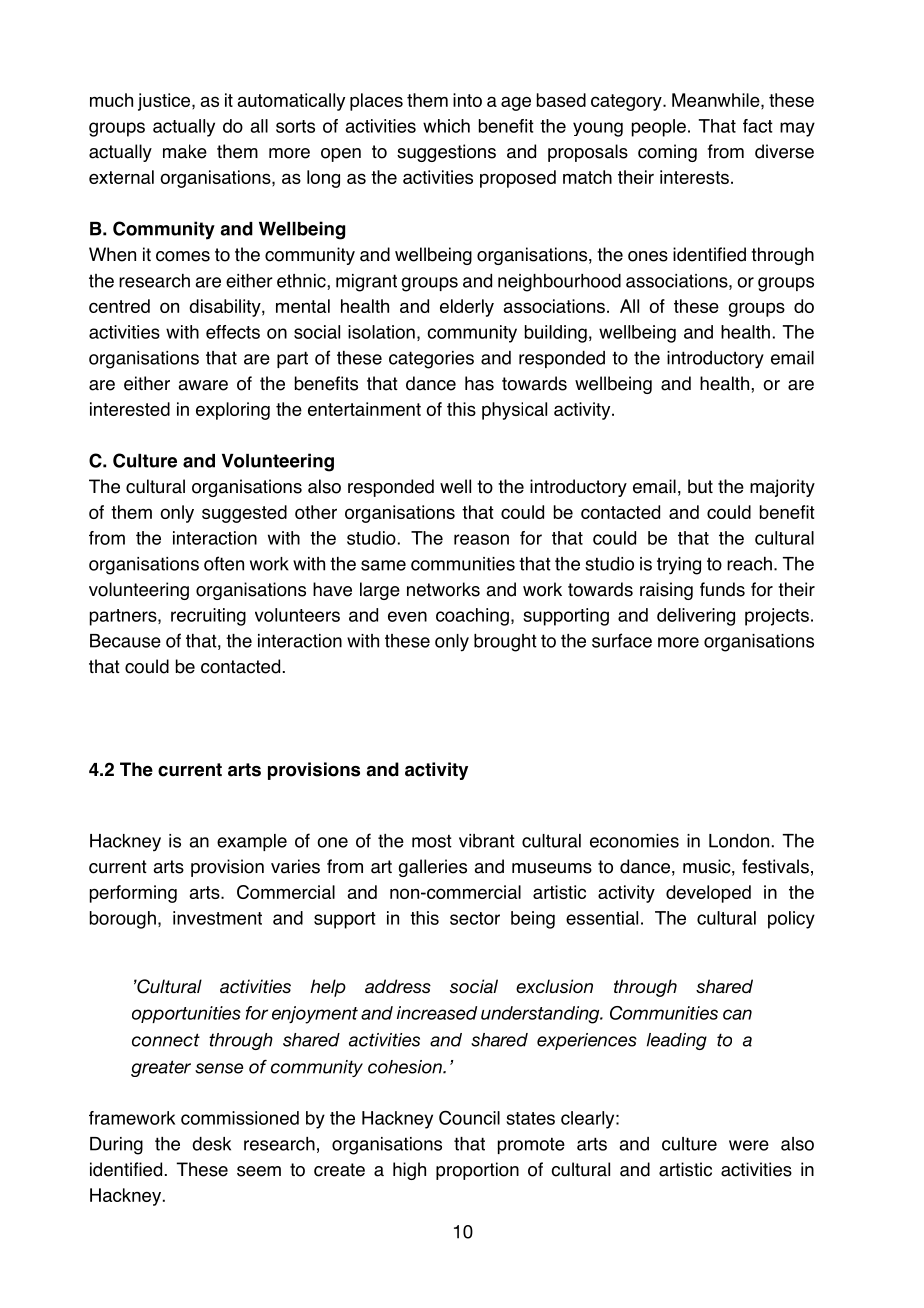  Describe the element at coordinates (208, 617) in the screenshot. I see `recruiting` at that location.
